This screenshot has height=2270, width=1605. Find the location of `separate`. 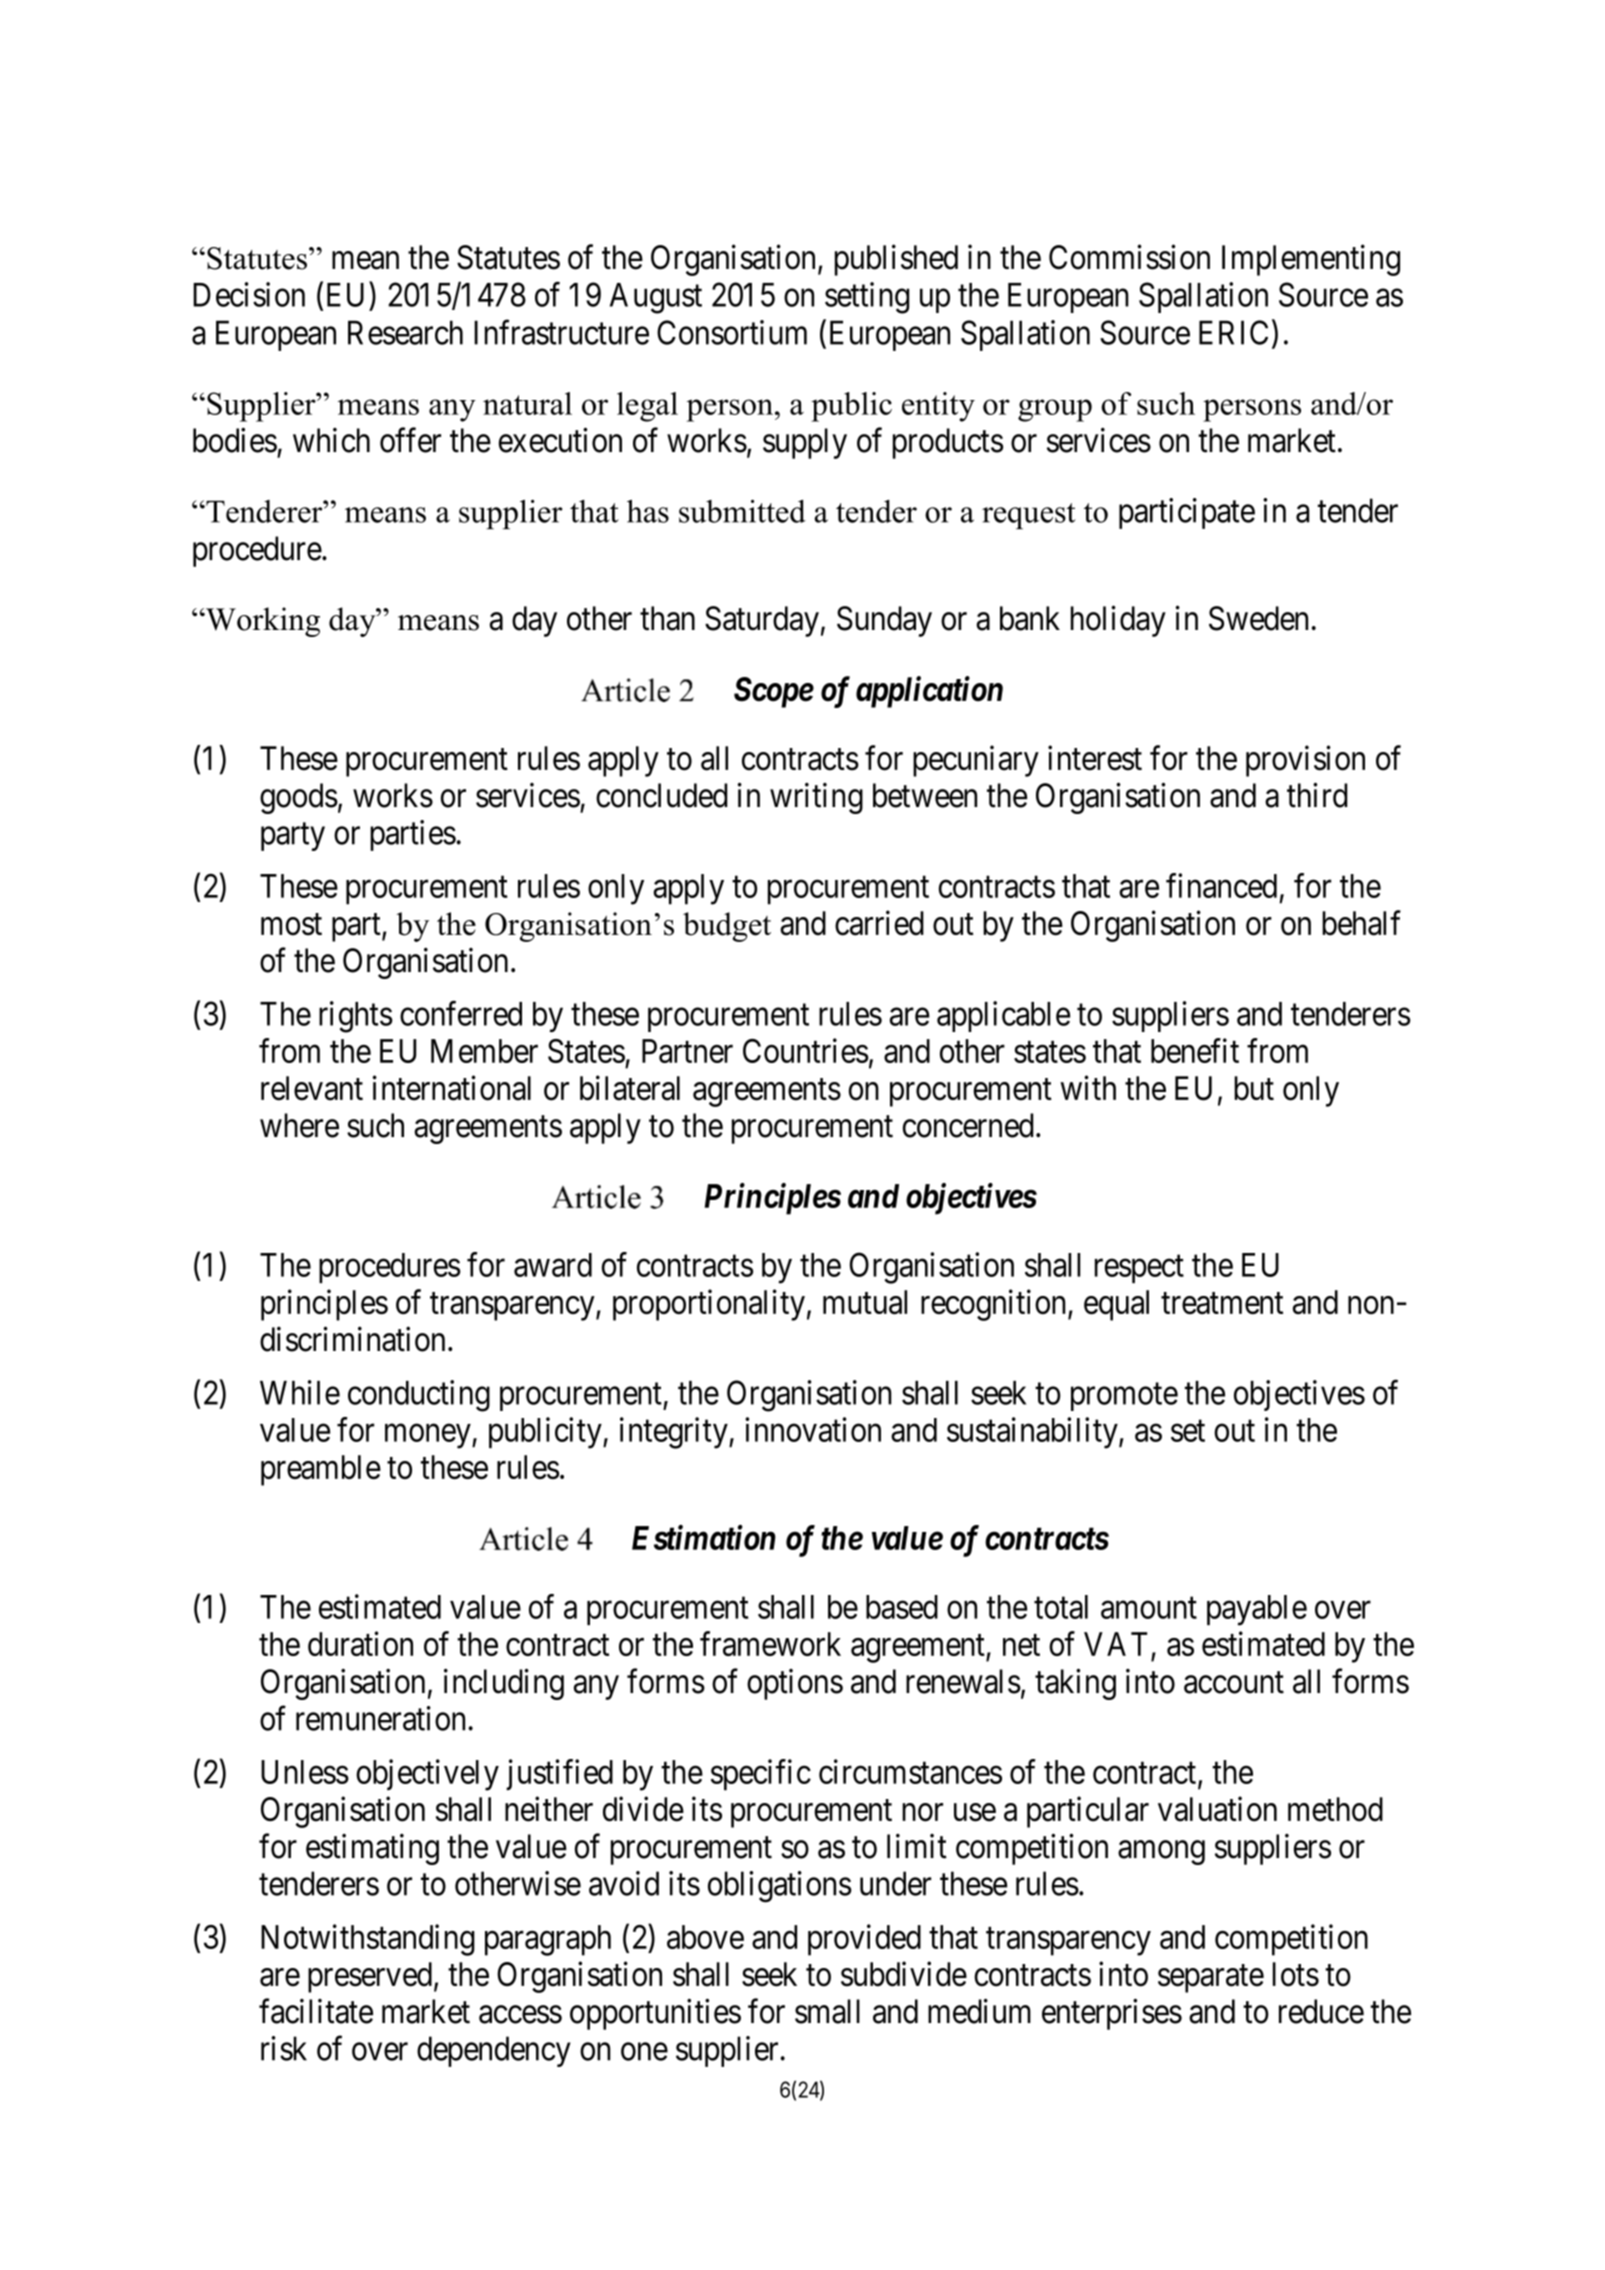

separate is located at coordinates (1211, 1979).
